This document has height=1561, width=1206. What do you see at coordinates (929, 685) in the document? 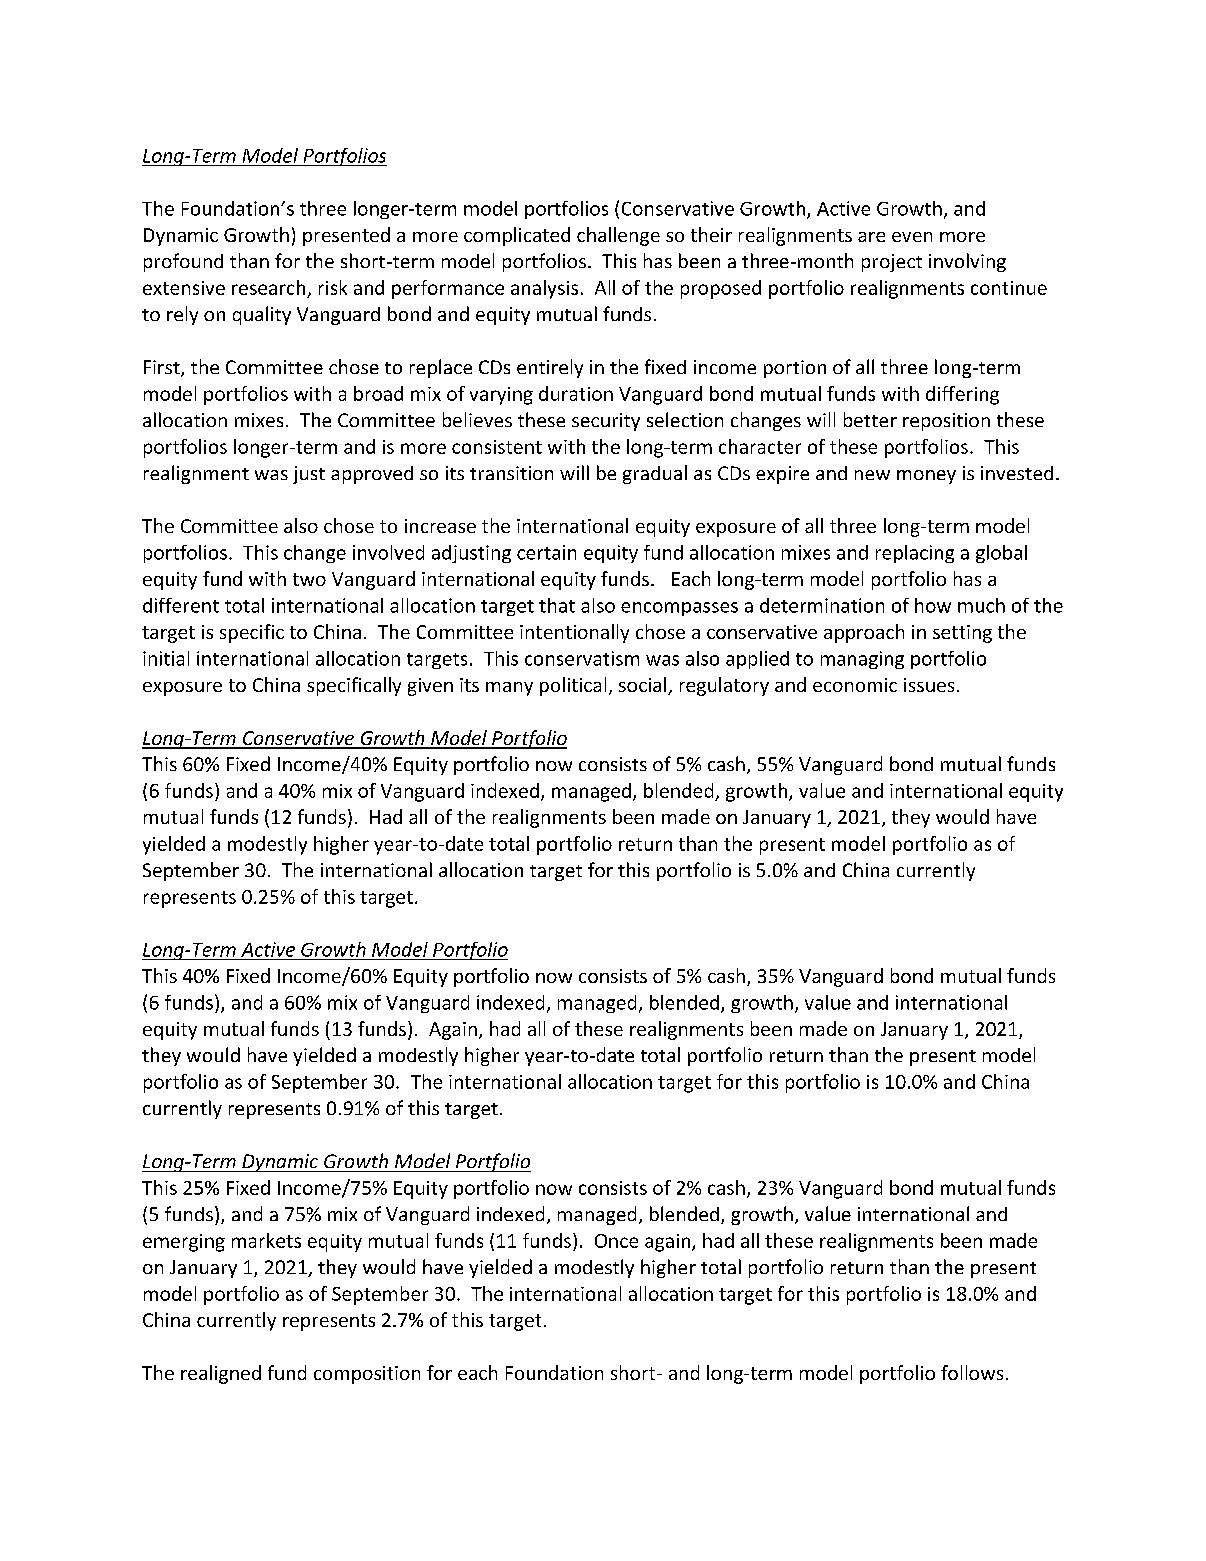
I see `issues` at bounding box center [929, 685].
